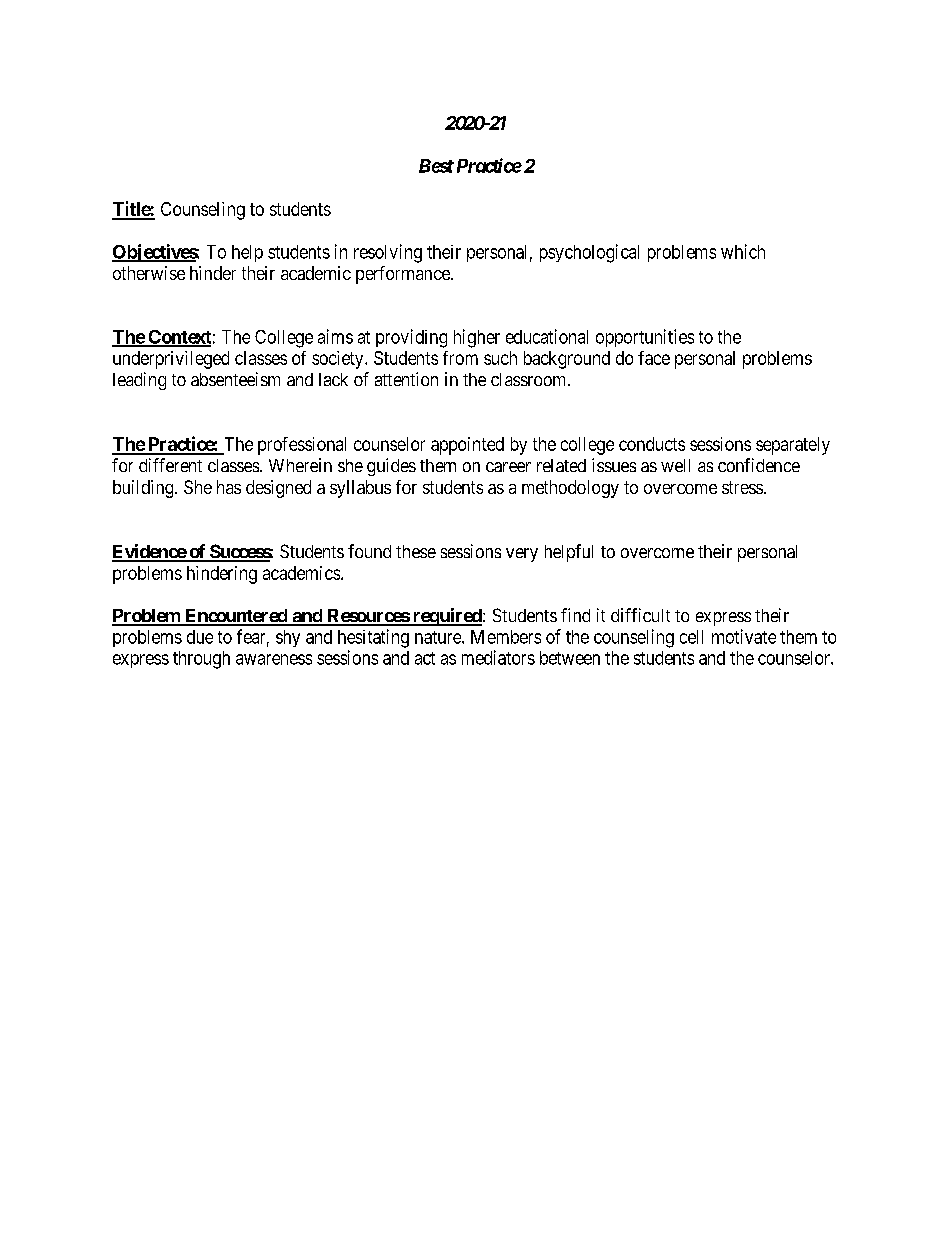 The height and width of the image is (1233, 952). What do you see at coordinates (467, 446) in the image?
I see `appointed` at bounding box center [467, 446].
